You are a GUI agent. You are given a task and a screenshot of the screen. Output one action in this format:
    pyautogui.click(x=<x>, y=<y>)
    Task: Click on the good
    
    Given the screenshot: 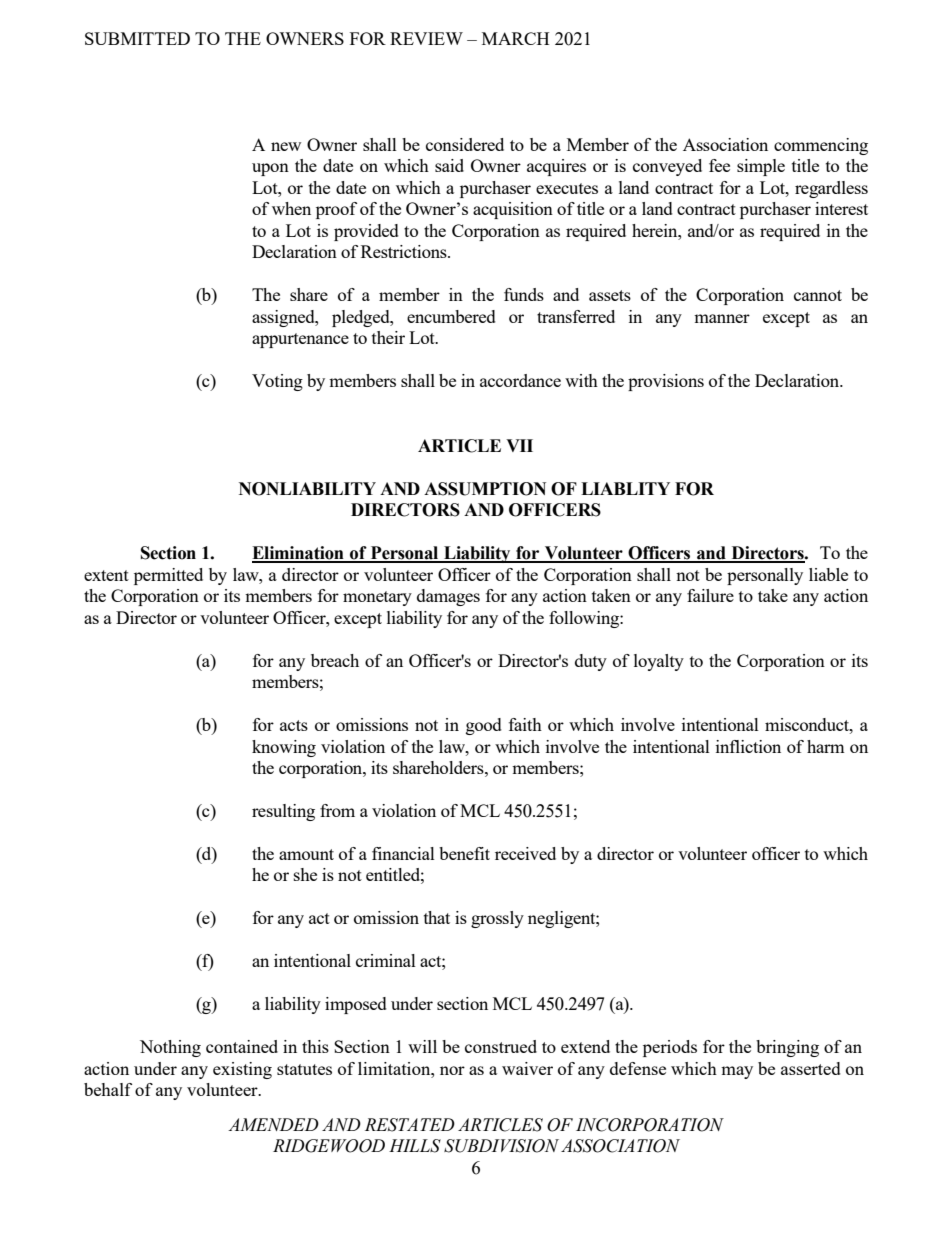 What is the action you would take?
    pyautogui.click(x=484, y=726)
